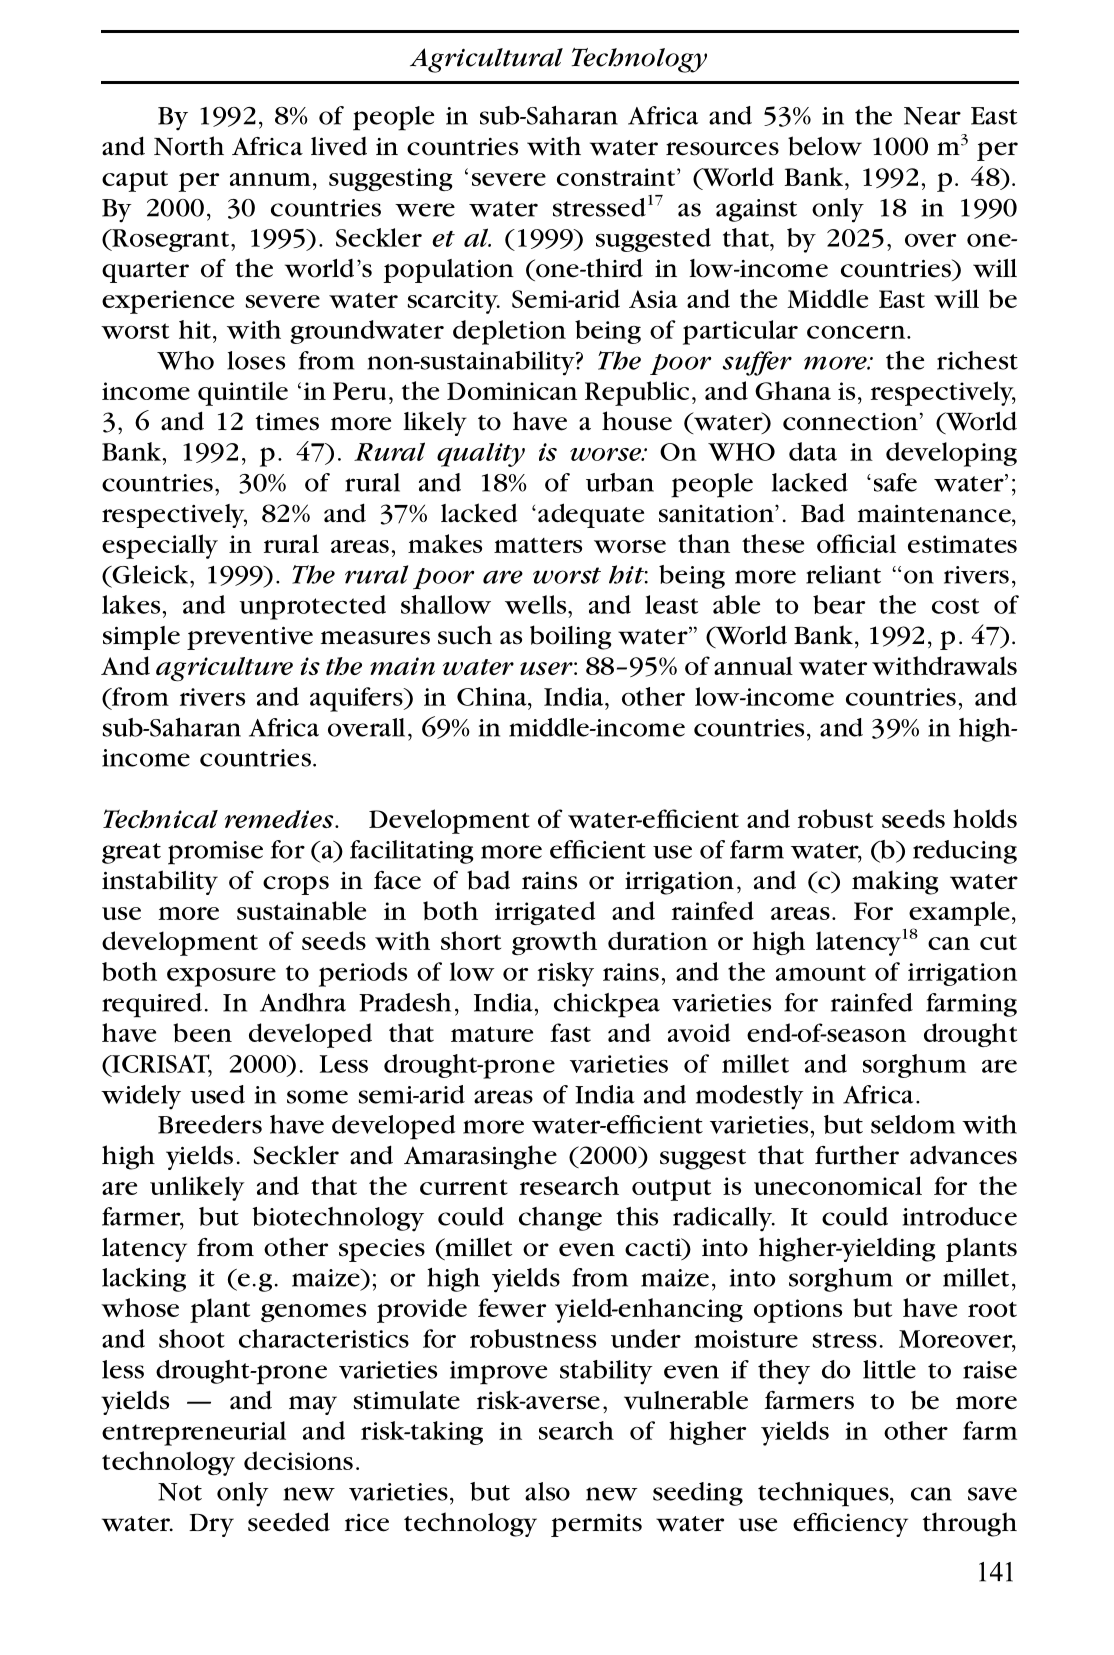  What do you see at coordinates (493, 696) in the screenshot?
I see `China` at bounding box center [493, 696].
